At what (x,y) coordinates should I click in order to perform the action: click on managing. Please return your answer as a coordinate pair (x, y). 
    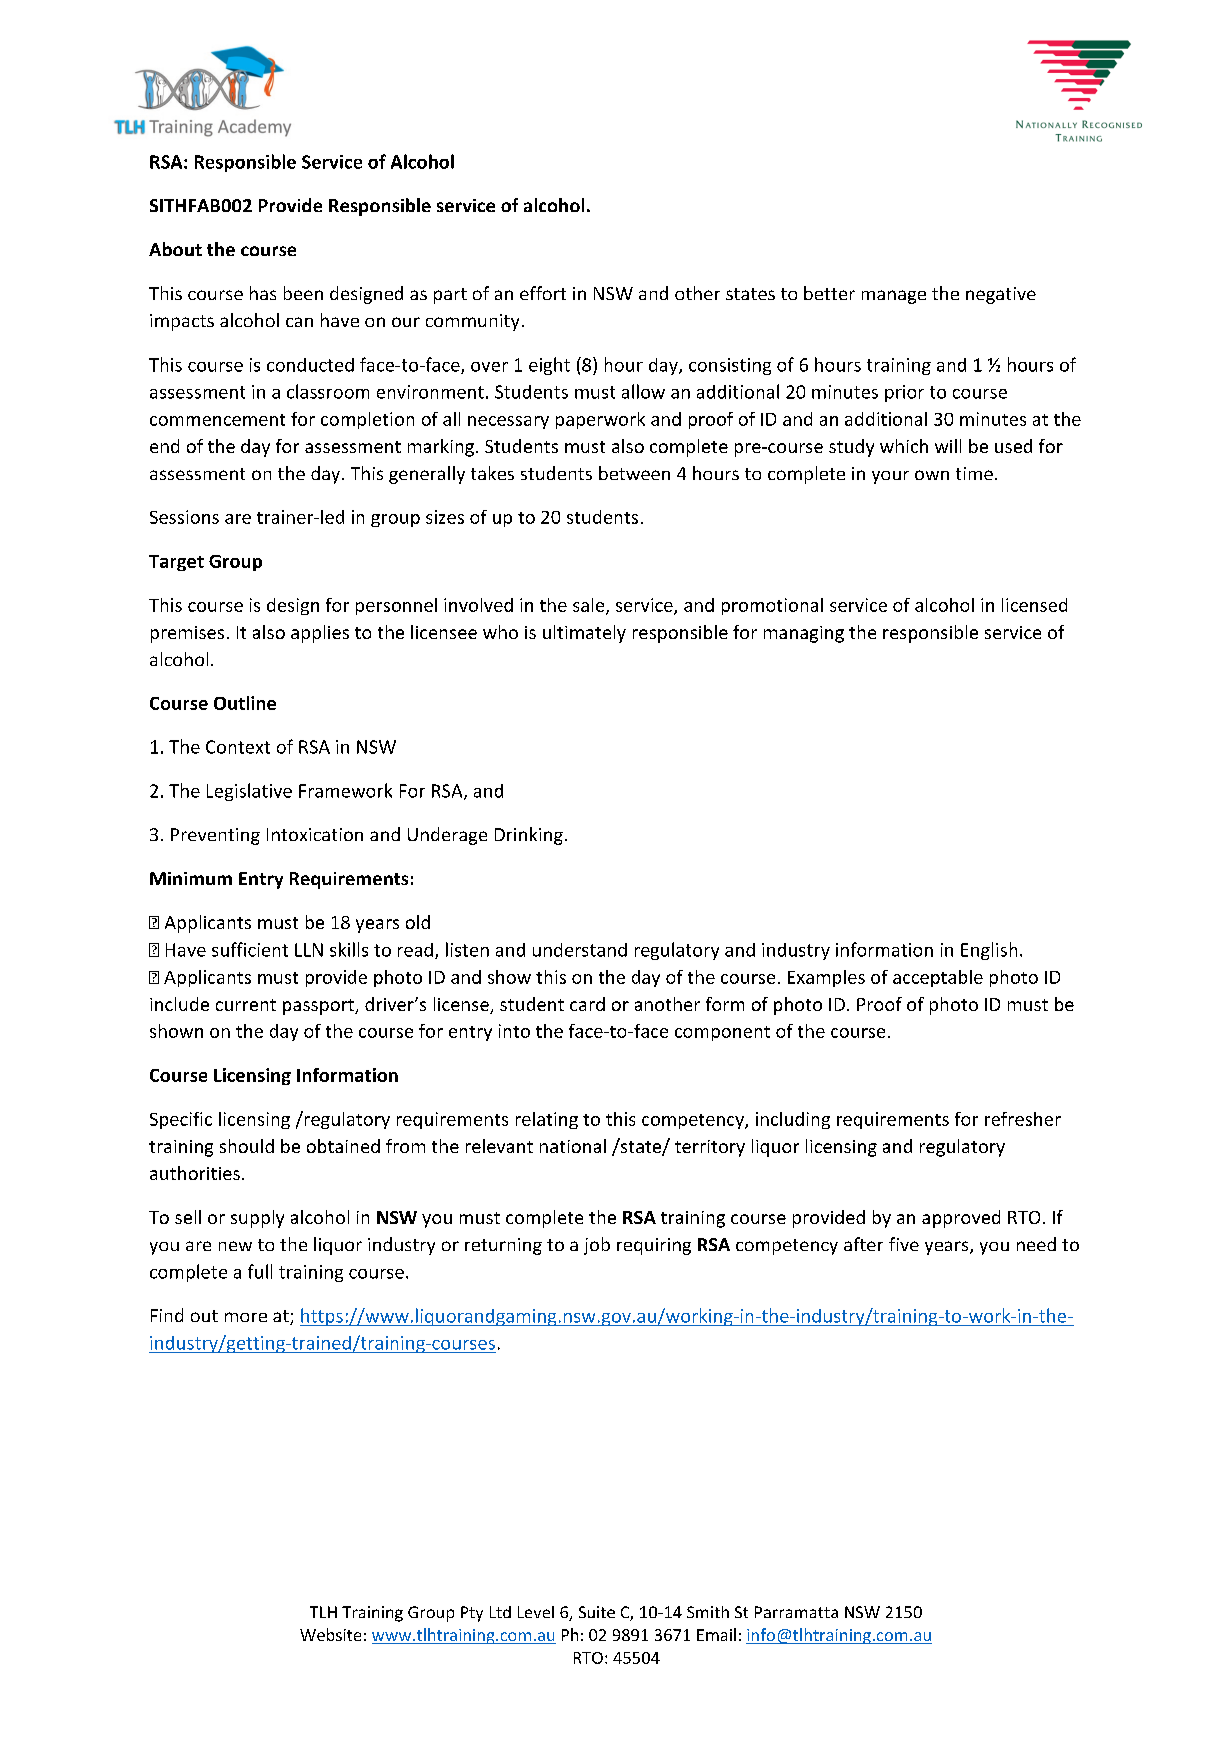
    Looking at the image, I should click on (804, 634).
